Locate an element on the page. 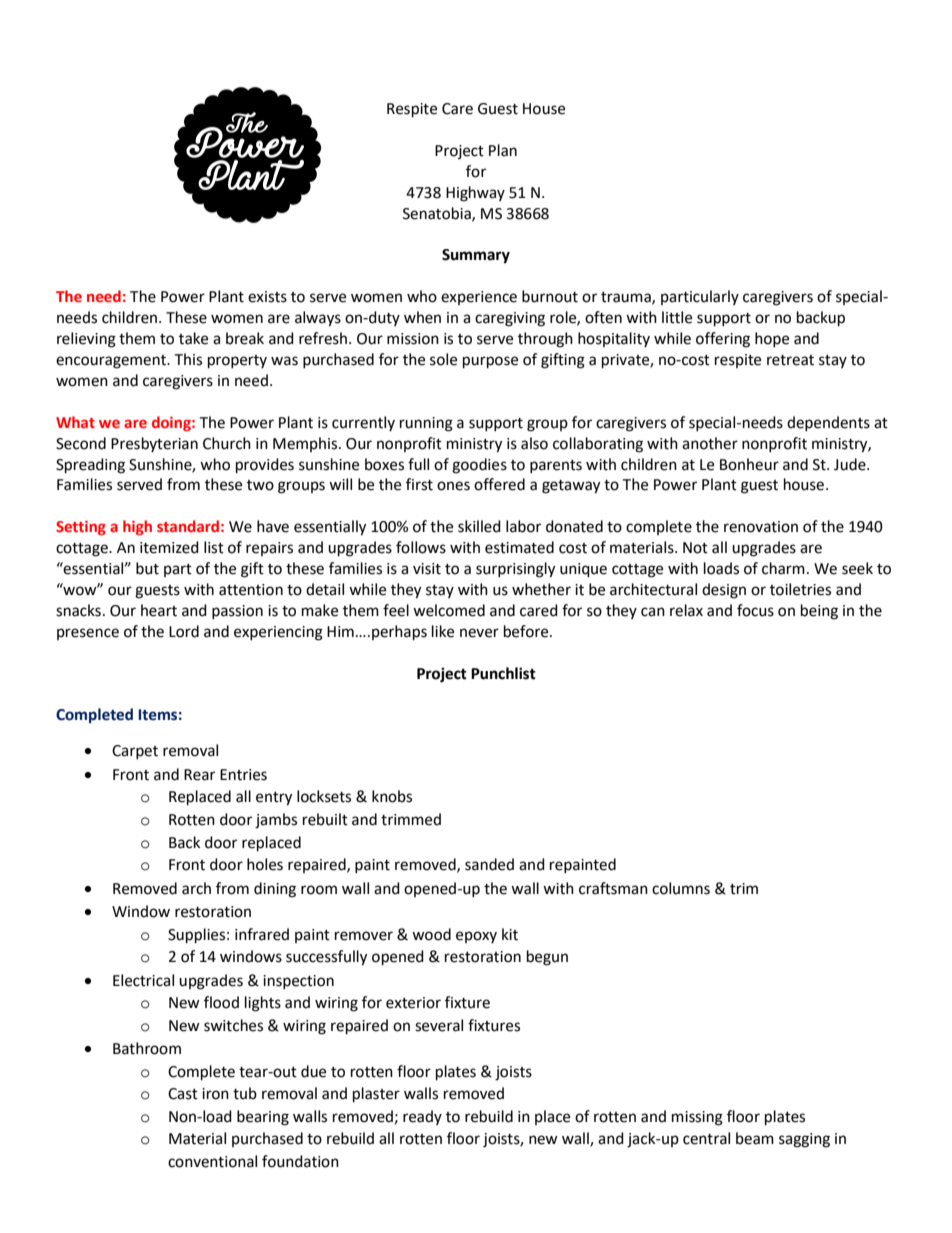  ones is located at coordinates (453, 486).
